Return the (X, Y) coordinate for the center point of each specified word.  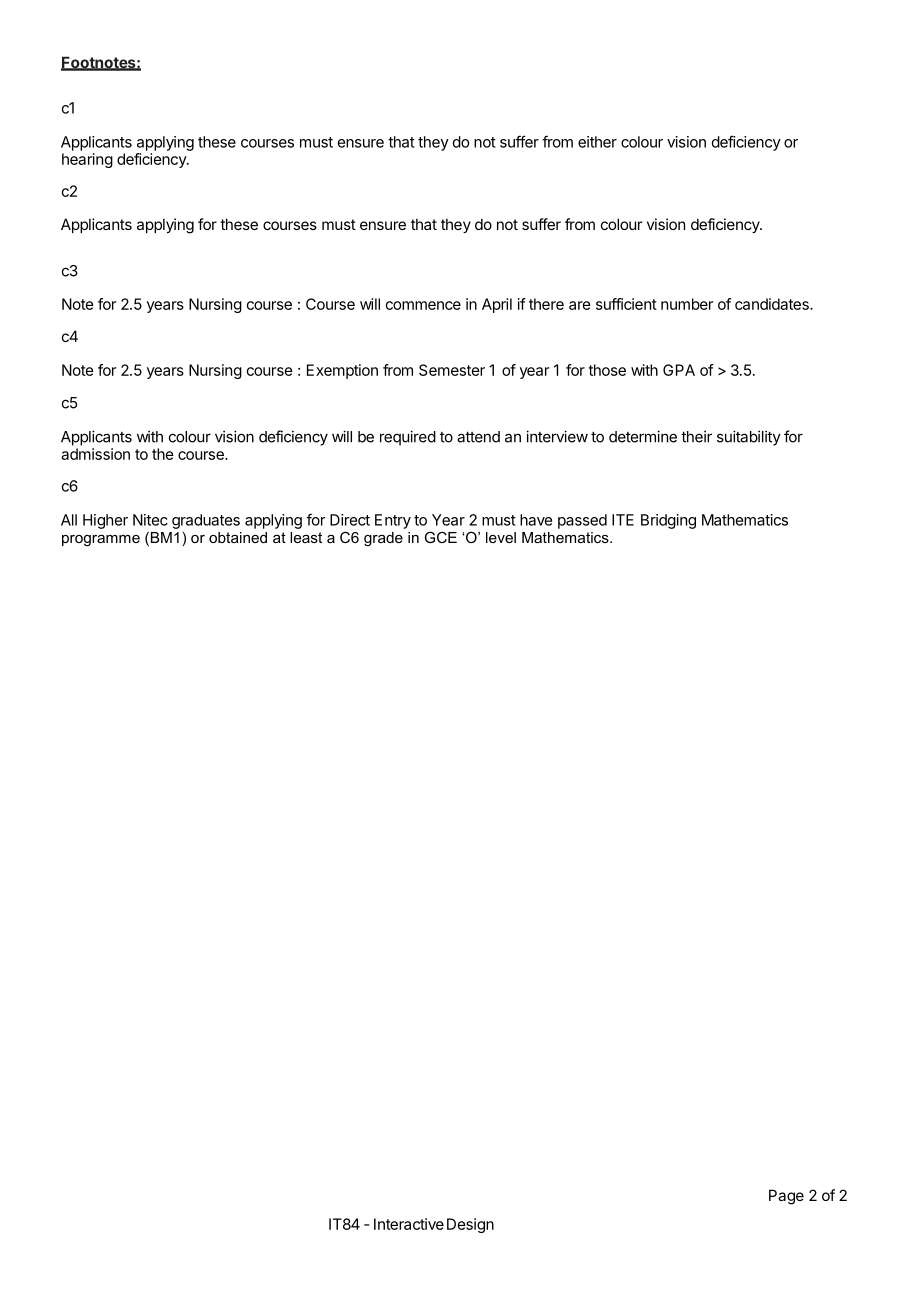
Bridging (668, 521)
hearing (87, 160)
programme (101, 541)
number (687, 304)
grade (383, 539)
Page (786, 1197)
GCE (441, 537)
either (597, 142)
